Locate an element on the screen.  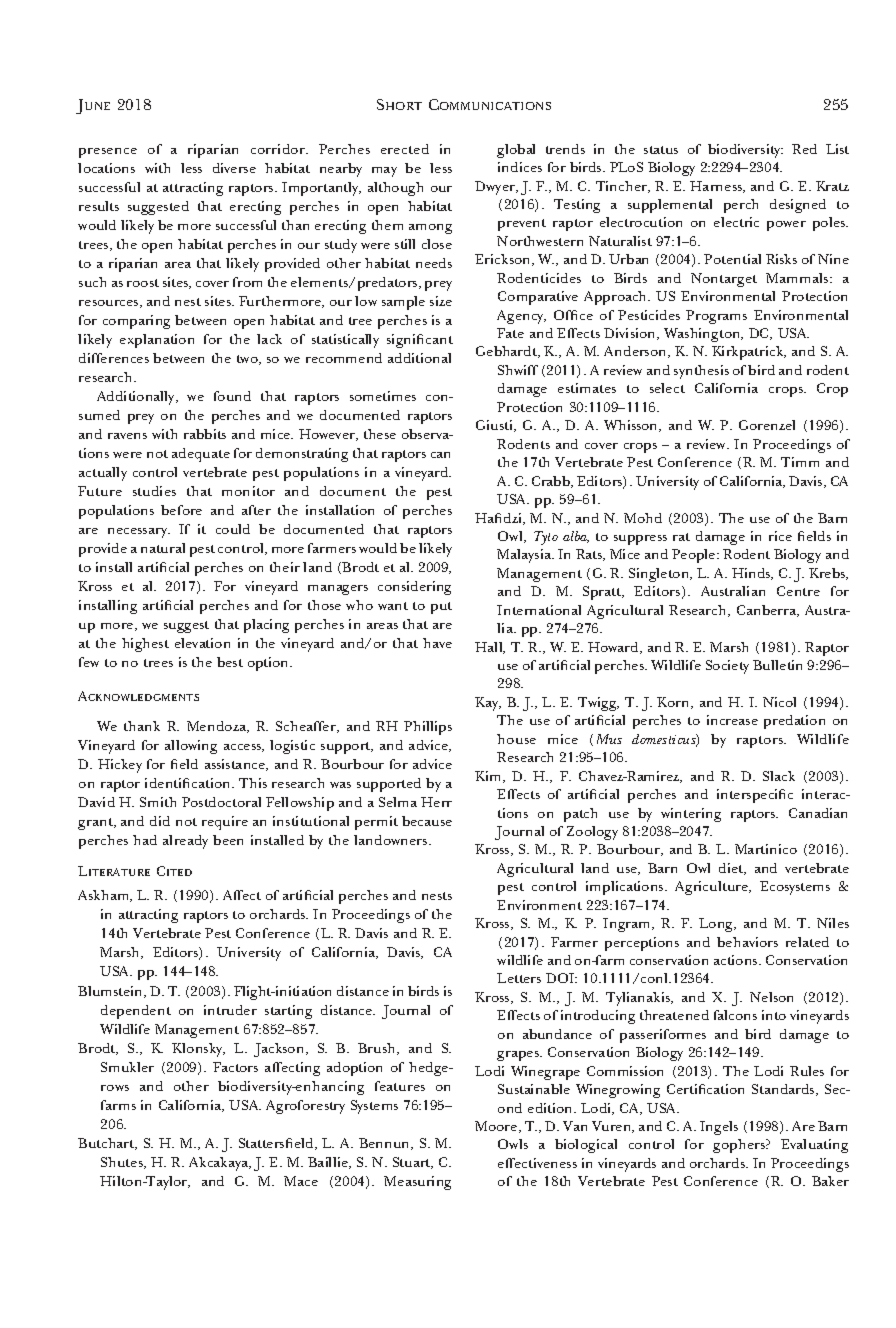
Hall is located at coordinates (490, 648).
